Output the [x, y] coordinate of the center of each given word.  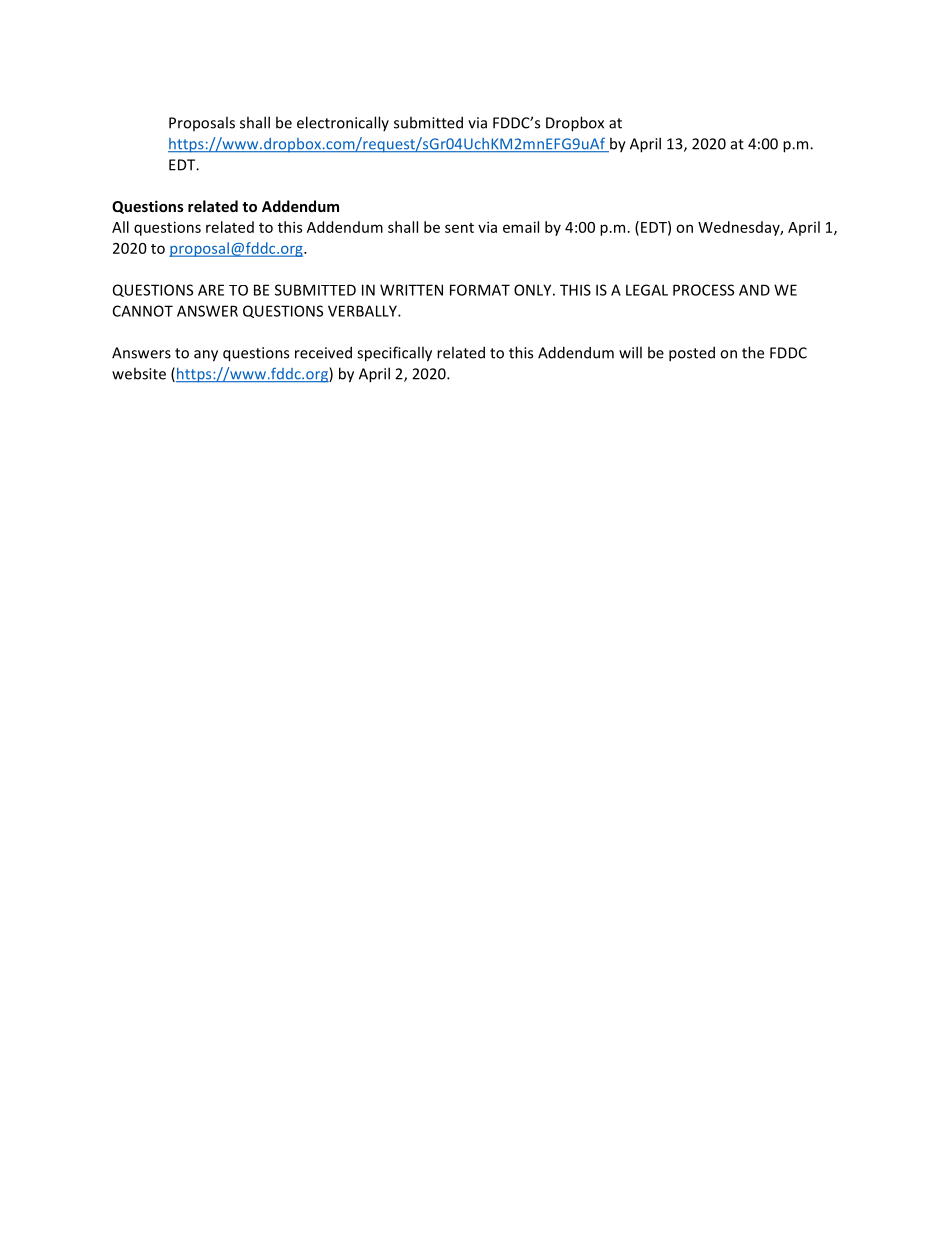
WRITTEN [411, 290]
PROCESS [703, 290]
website [139, 373]
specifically [394, 354]
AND [754, 290]
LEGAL [647, 290]
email [521, 227]
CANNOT [143, 311]
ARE [211, 290]
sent [459, 228]
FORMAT [480, 290]
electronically [343, 123]
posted [692, 354]
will [630, 352]
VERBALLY [363, 311]
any [206, 356]
